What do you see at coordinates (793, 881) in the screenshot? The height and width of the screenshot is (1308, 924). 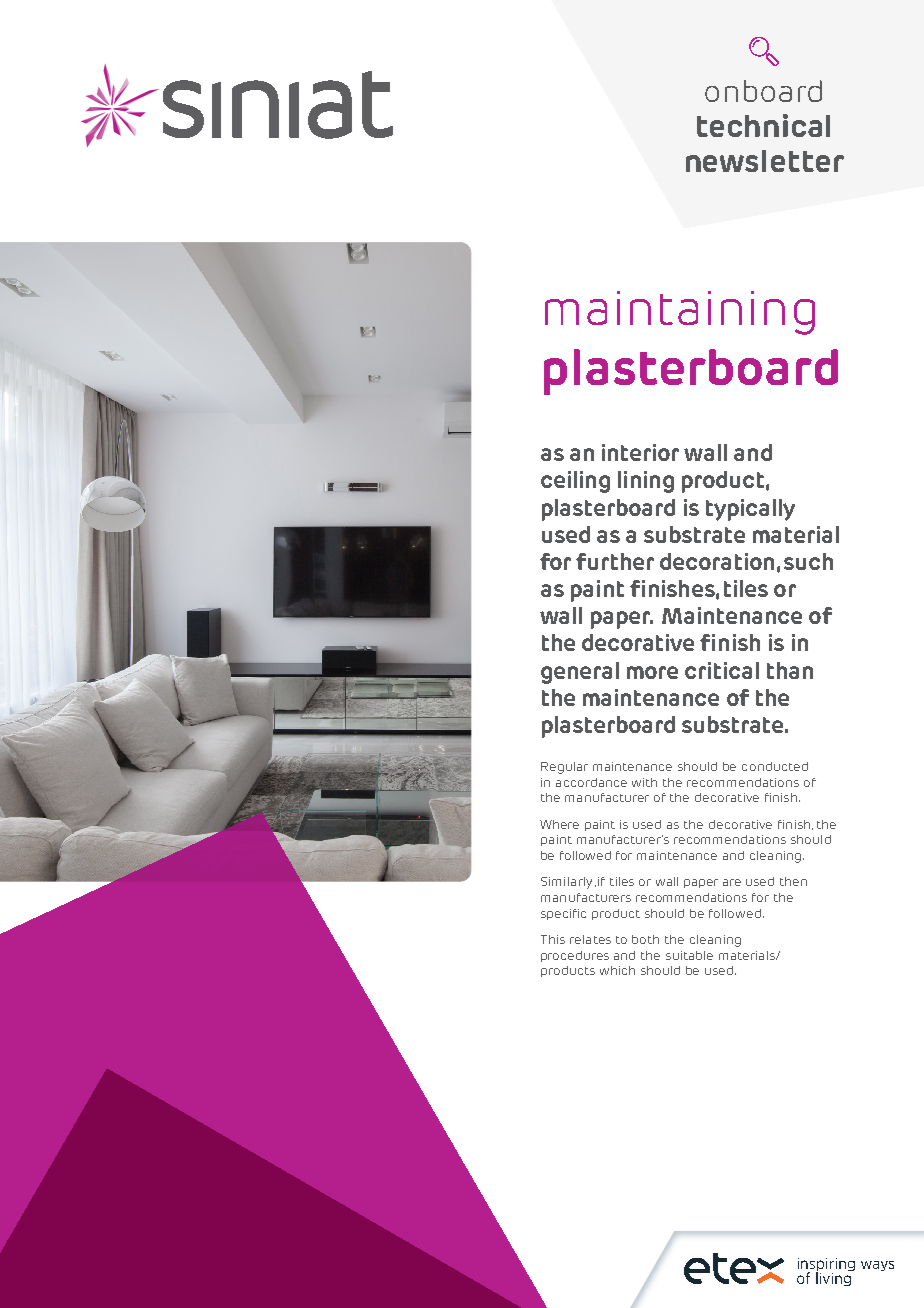 I see `then` at bounding box center [793, 881].
